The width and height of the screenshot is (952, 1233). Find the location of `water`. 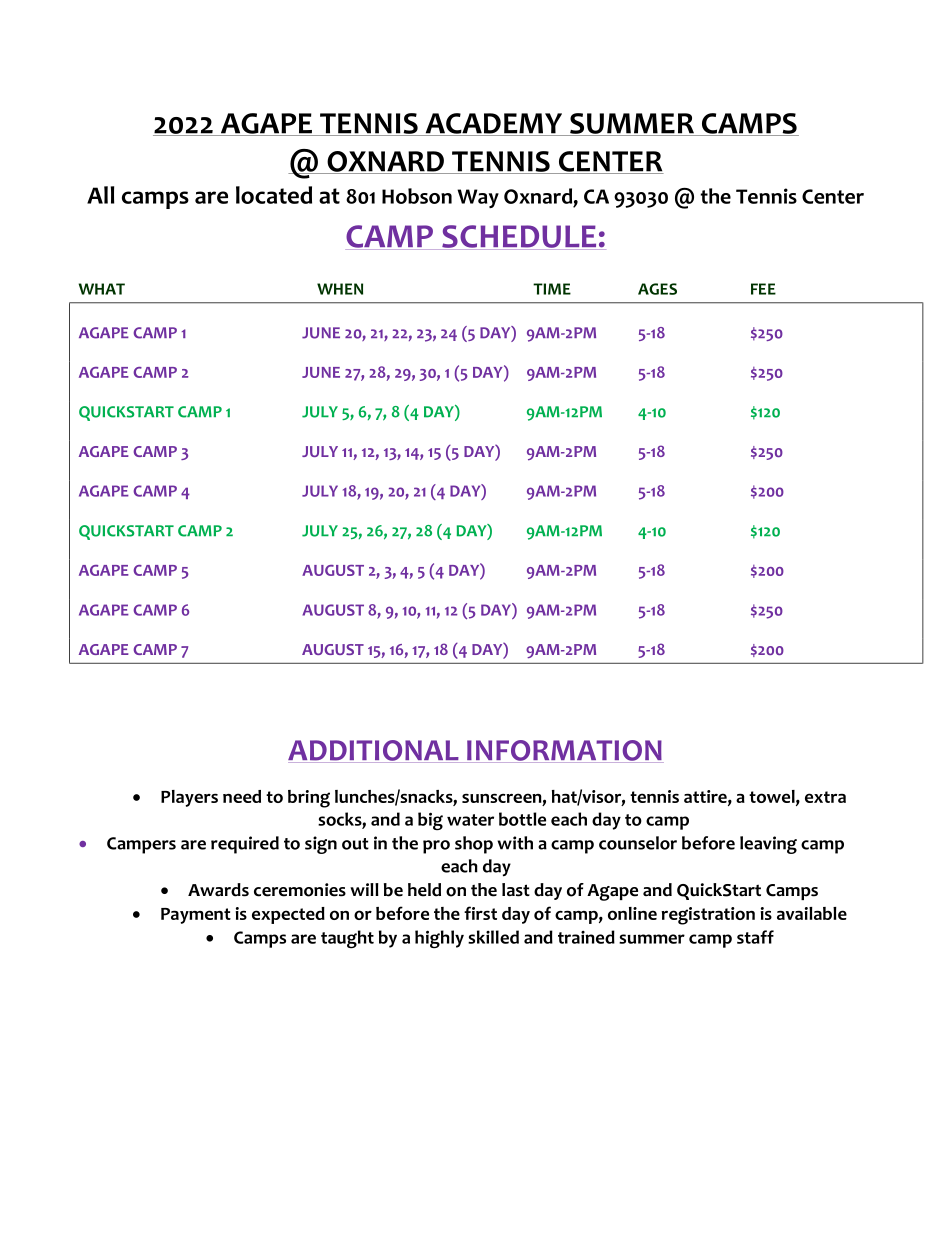

water is located at coordinates (470, 820).
